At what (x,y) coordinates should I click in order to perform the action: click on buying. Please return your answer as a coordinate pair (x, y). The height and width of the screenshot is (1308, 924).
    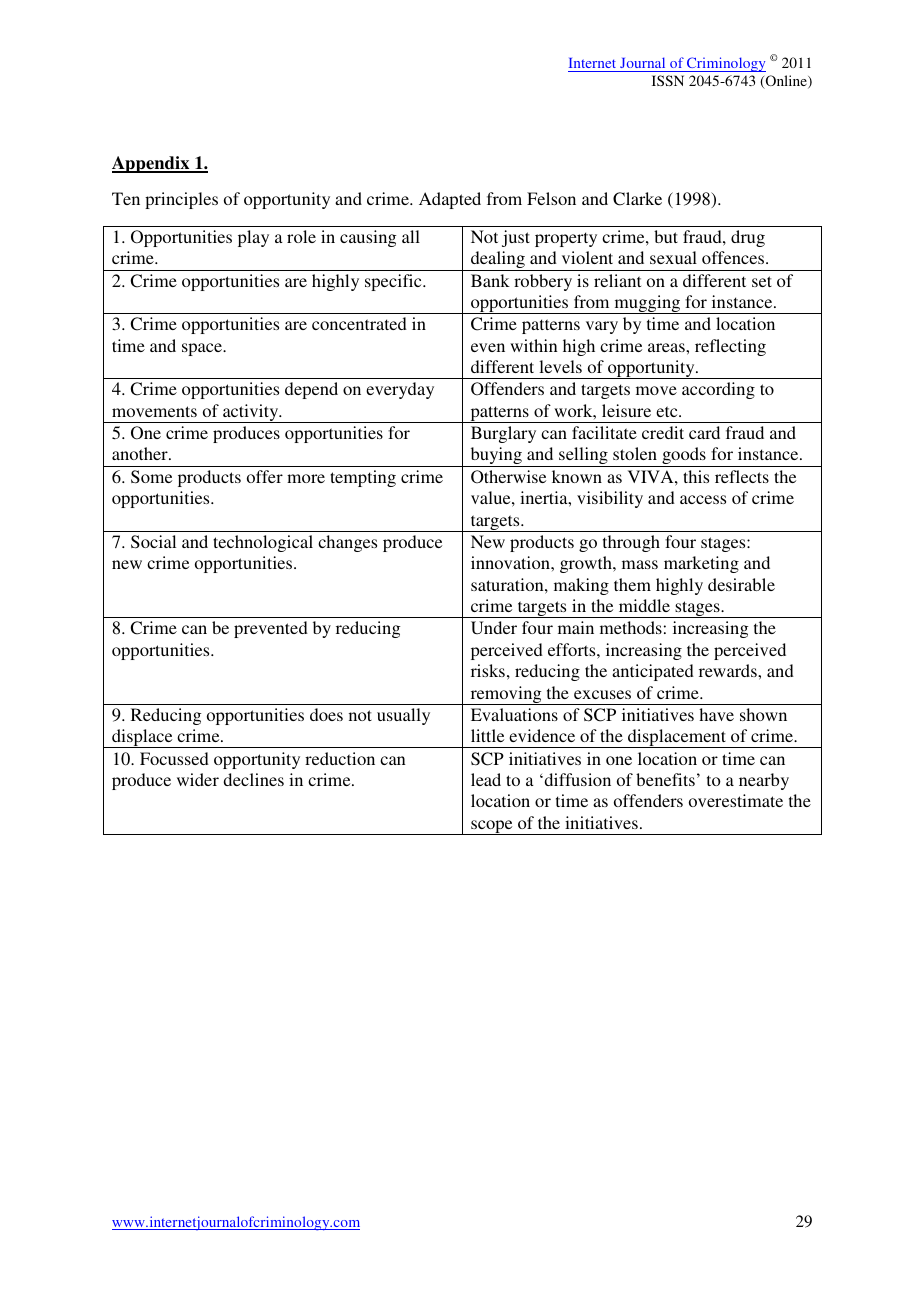
    Looking at the image, I should click on (496, 457).
